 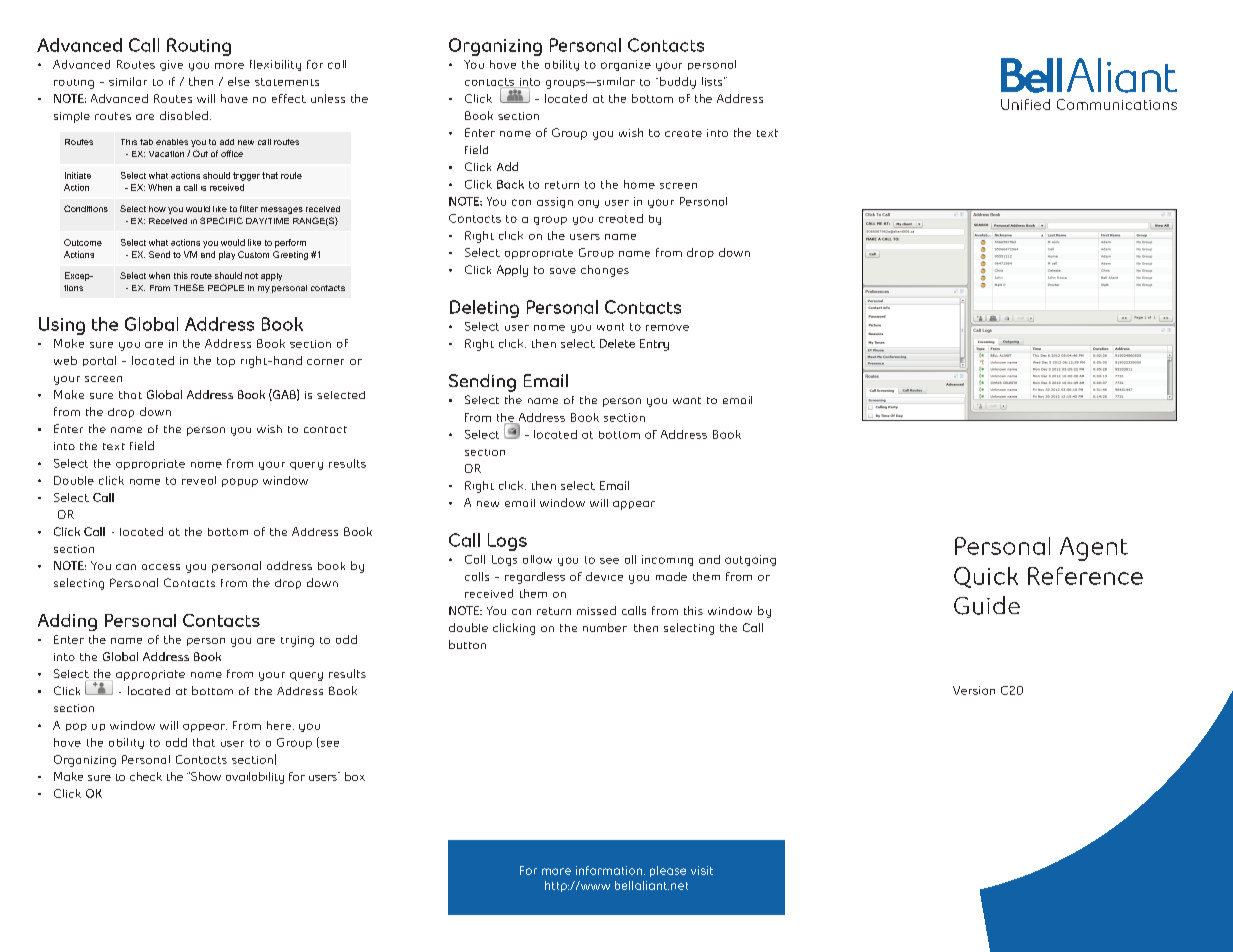 I want to click on else, so click(x=239, y=81).
